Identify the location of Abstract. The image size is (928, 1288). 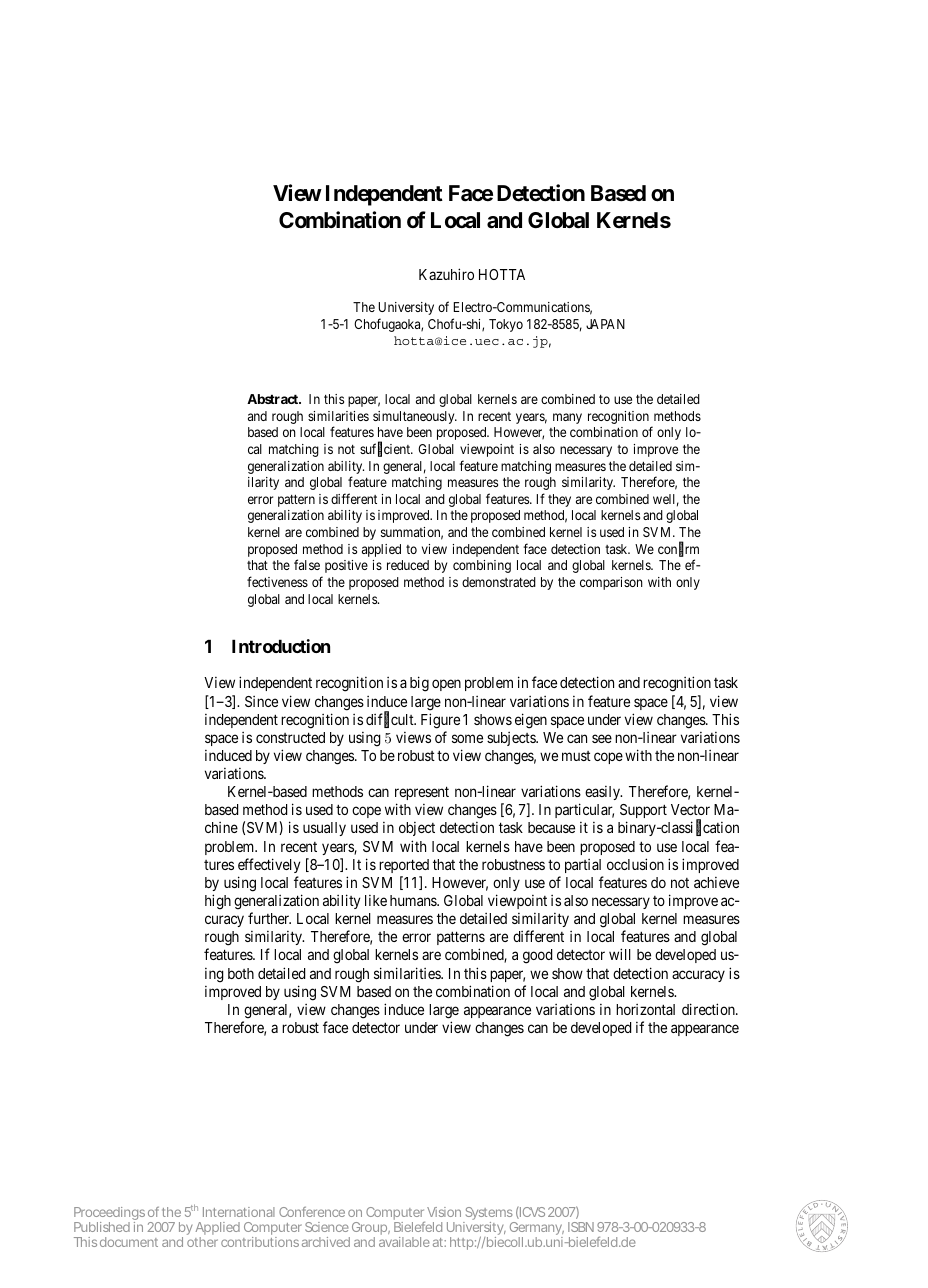
(273, 399).
